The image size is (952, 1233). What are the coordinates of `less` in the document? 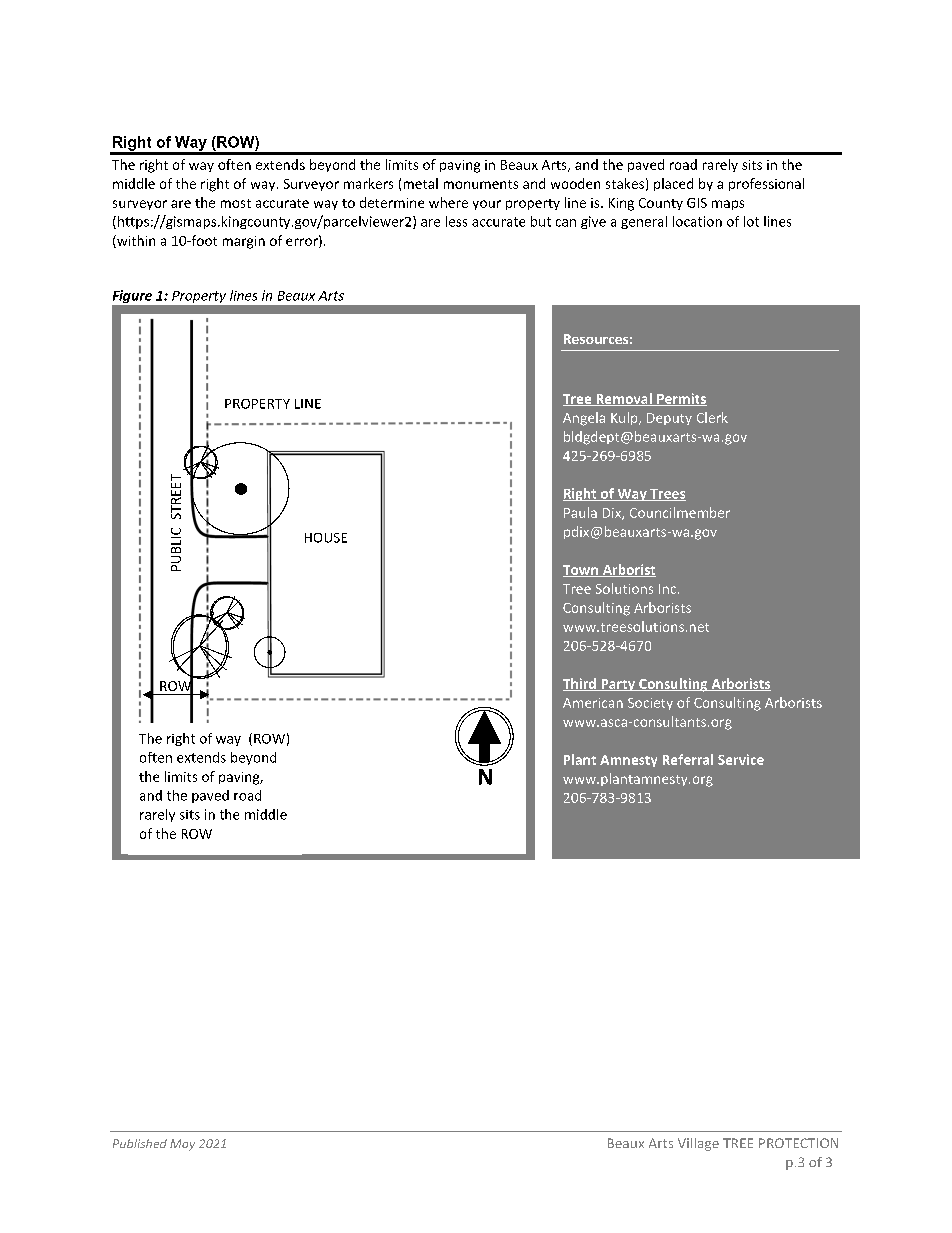 It's located at (456, 221).
